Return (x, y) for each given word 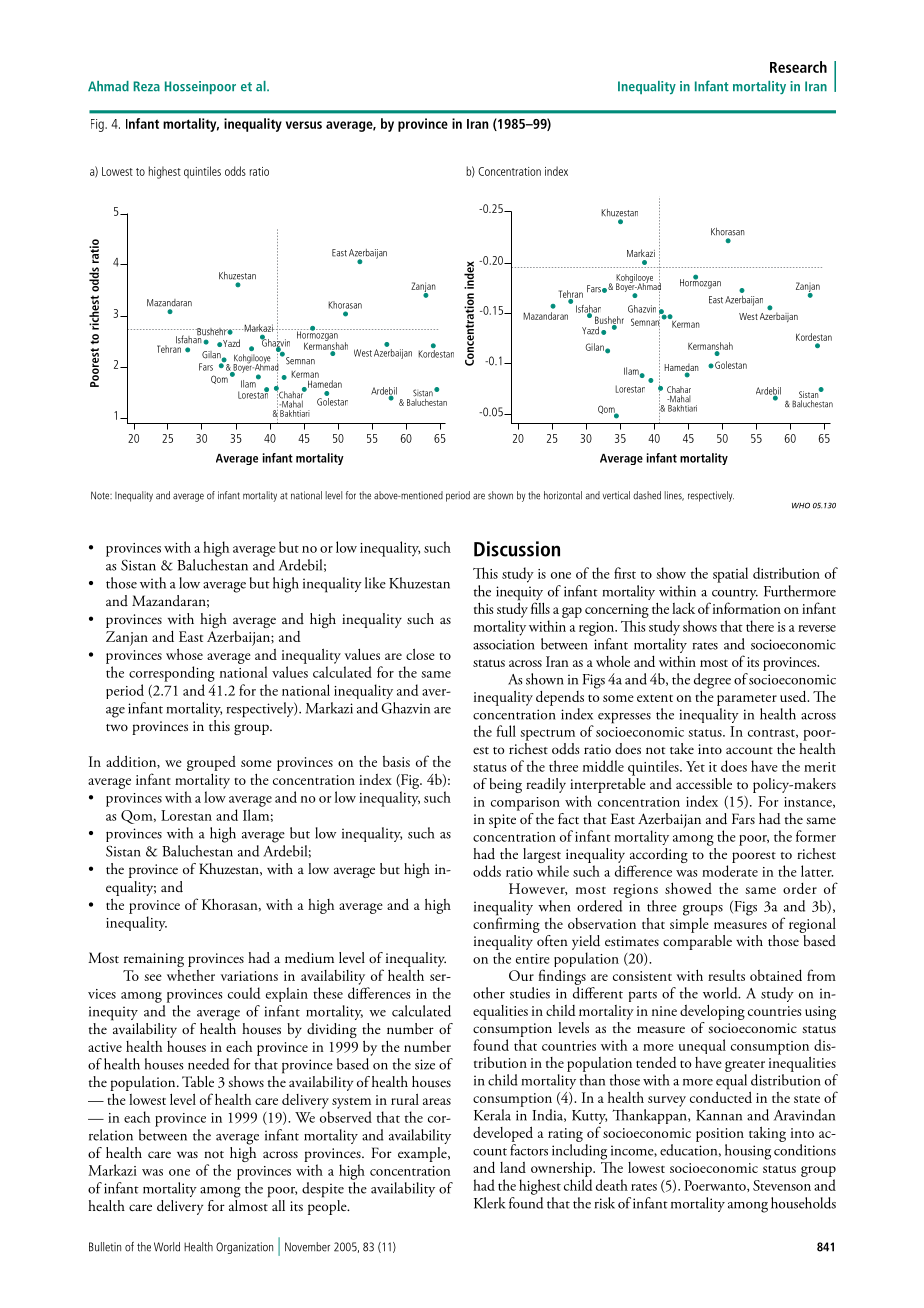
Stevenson (782, 1185)
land (513, 1167)
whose (184, 654)
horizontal (563, 495)
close (420, 654)
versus (304, 125)
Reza (146, 86)
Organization (244, 1248)
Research (798, 67)
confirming (506, 924)
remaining (154, 960)
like (375, 583)
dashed (647, 495)
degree (712, 681)
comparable (697, 941)
